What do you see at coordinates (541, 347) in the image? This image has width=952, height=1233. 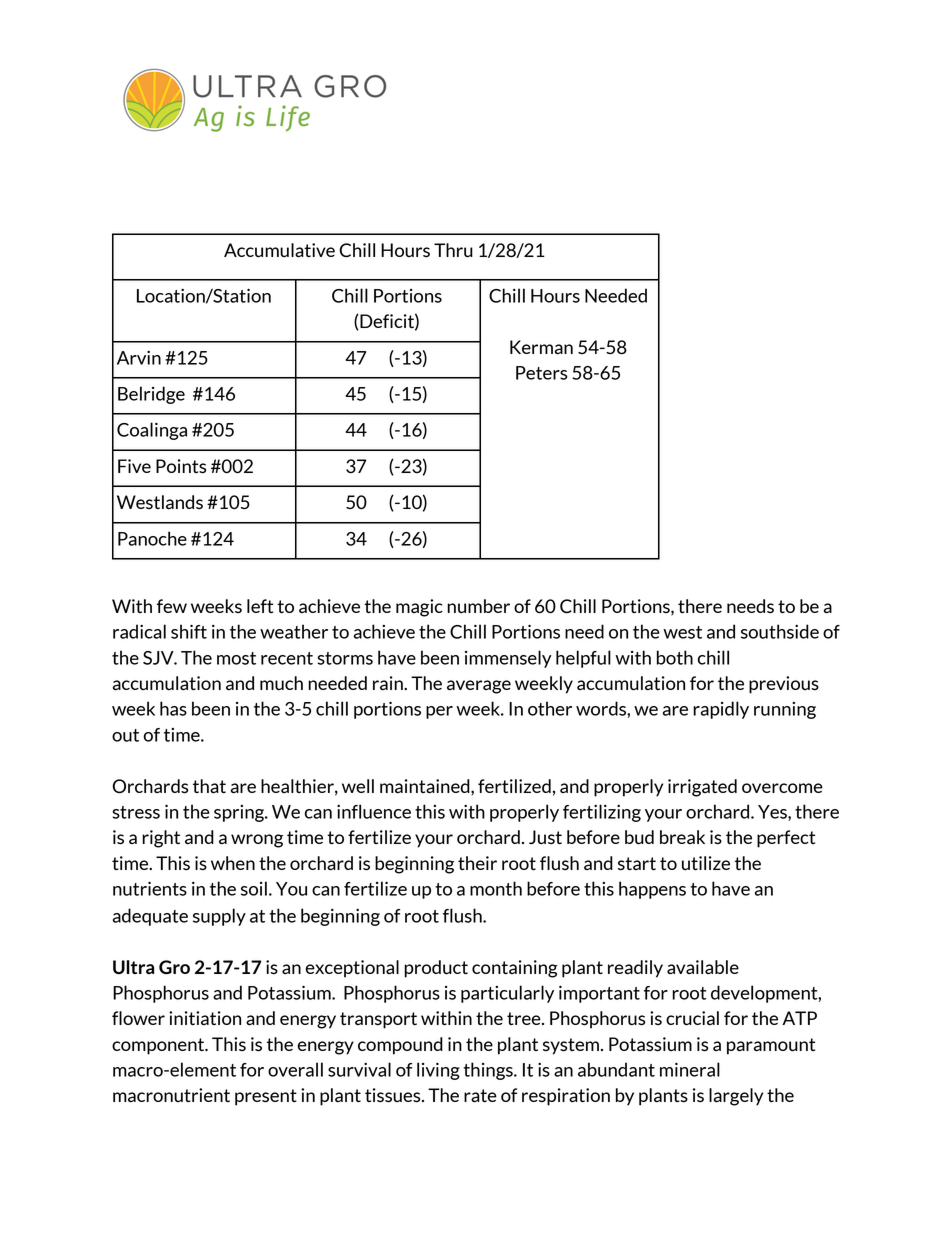 I see `Kerman` at bounding box center [541, 347].
